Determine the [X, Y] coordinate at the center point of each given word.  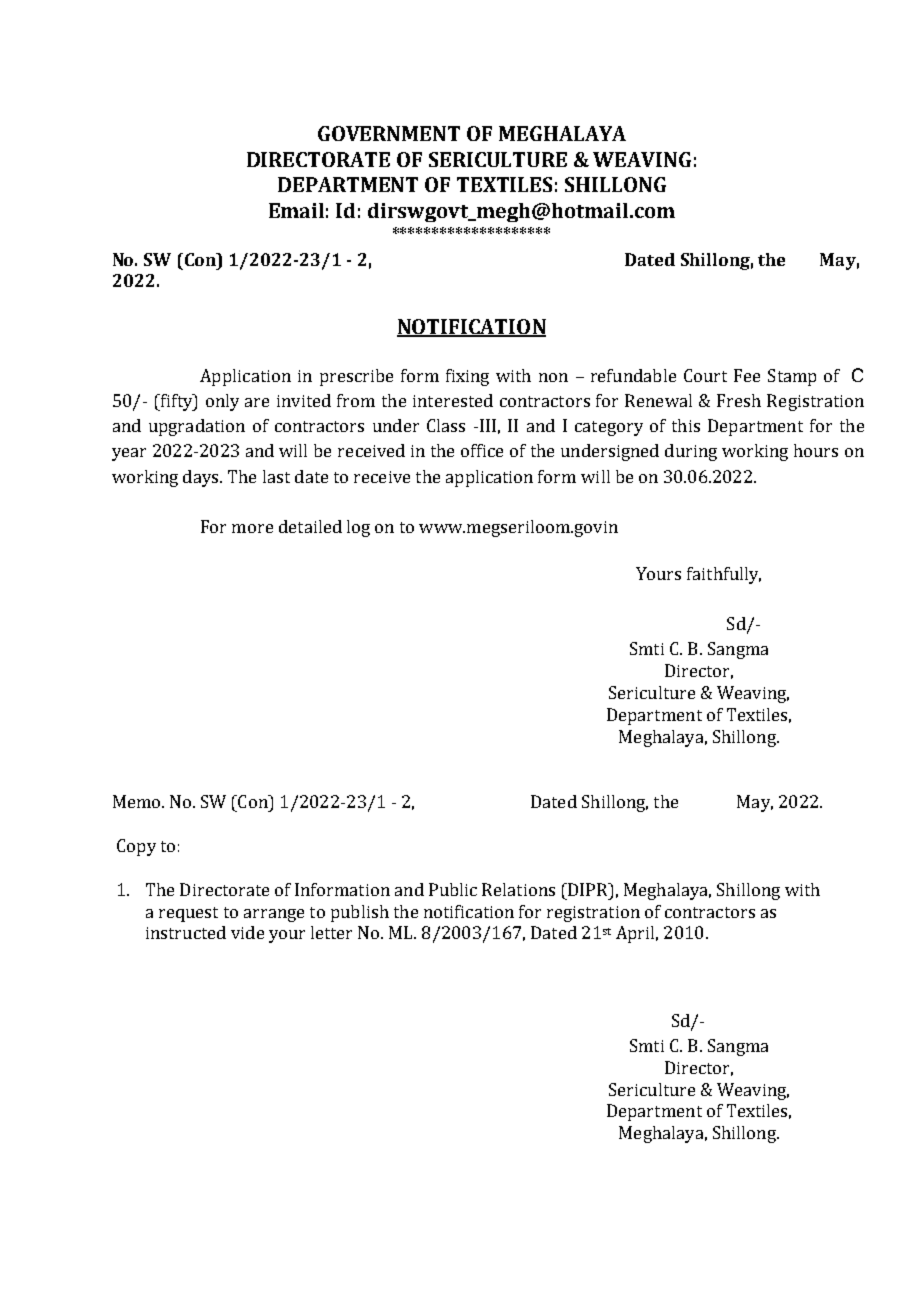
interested [453, 400]
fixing [467, 377]
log [358, 528]
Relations [518, 889]
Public [453, 889]
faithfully [724, 575]
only [222, 402]
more [252, 528]
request [188, 914]
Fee [747, 375]
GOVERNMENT [389, 133]
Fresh [739, 400]
